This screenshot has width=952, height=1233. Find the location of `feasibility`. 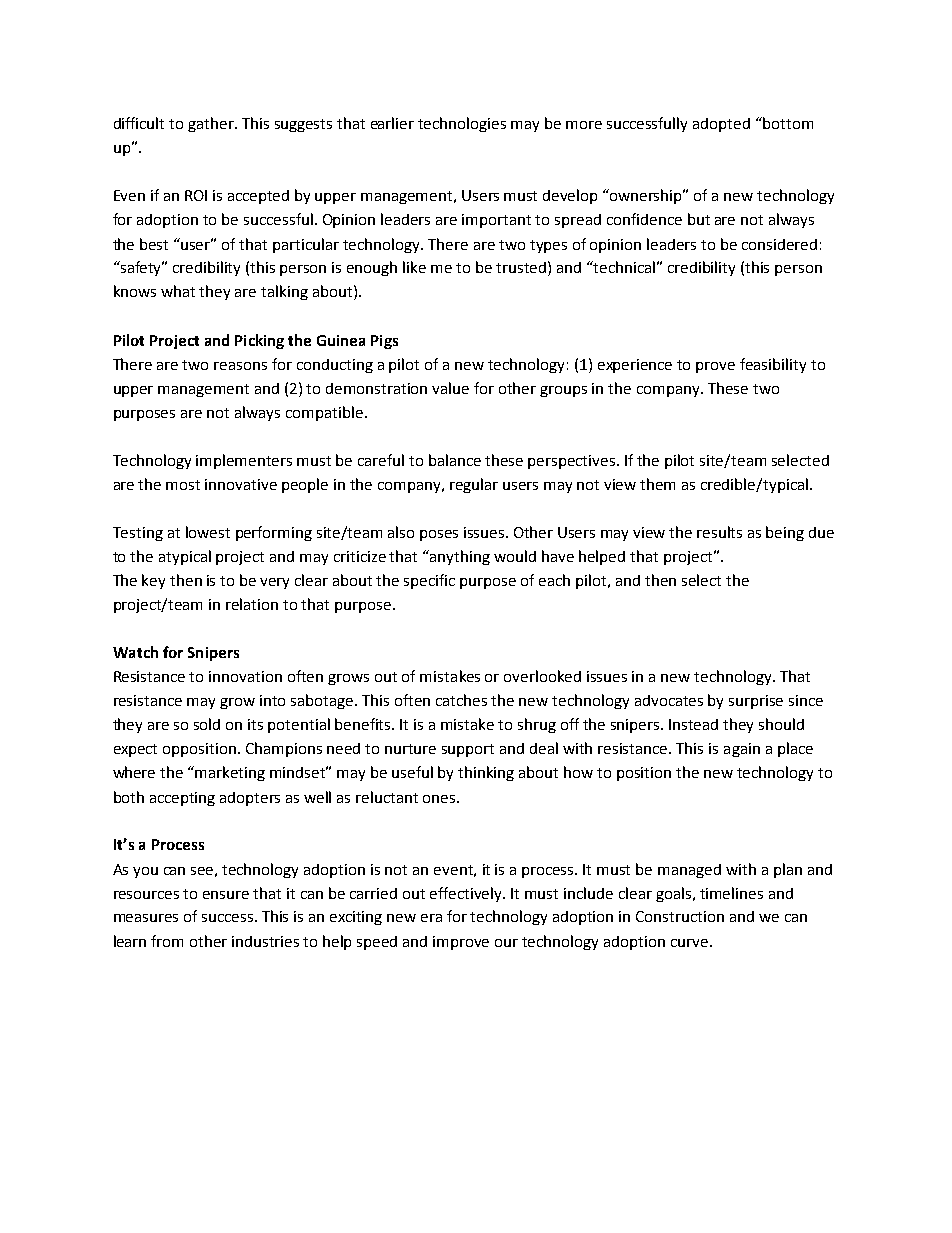

feasibility is located at coordinates (773, 365).
